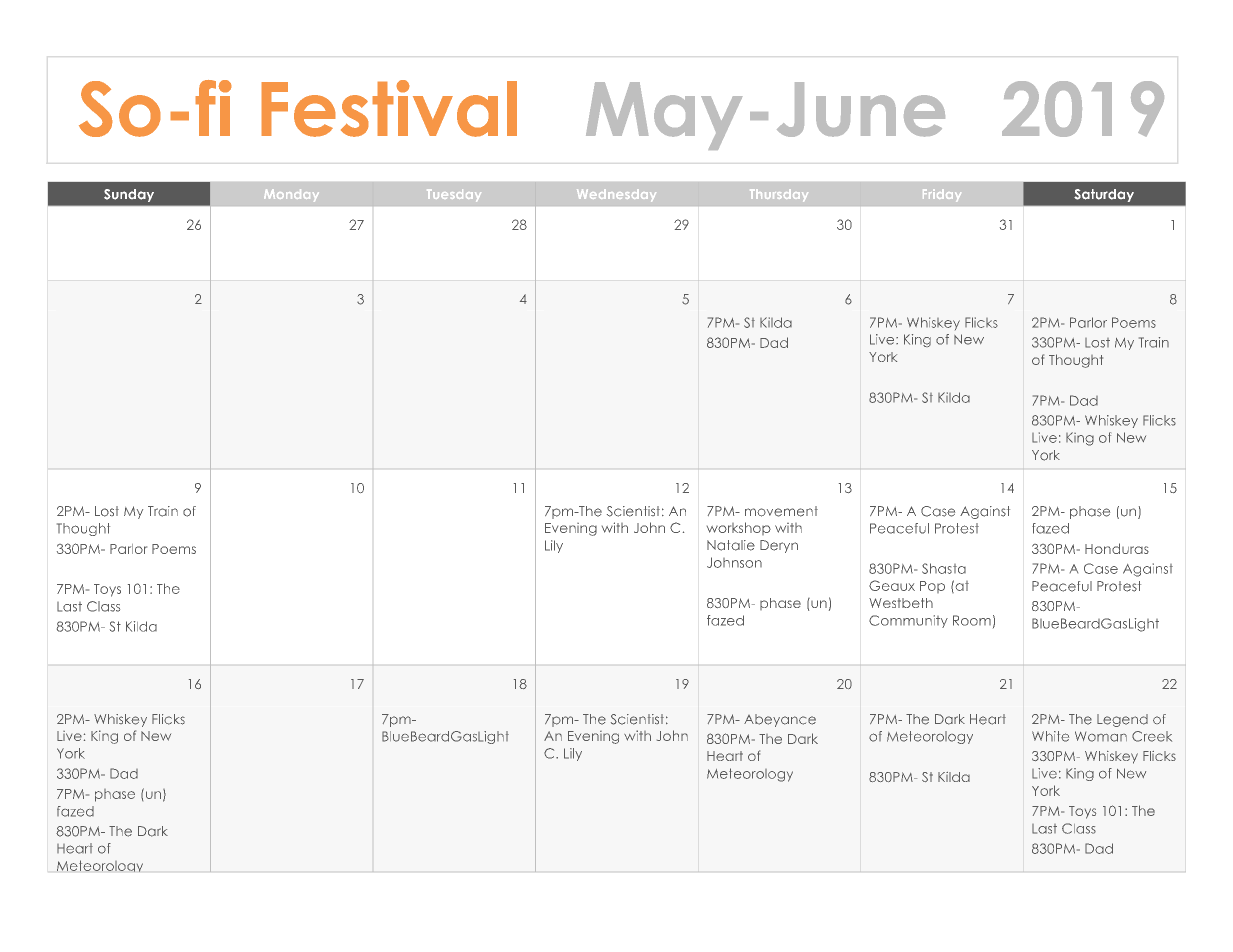 The height and width of the image is (952, 1233). What do you see at coordinates (731, 545) in the image?
I see `Natalie` at bounding box center [731, 545].
